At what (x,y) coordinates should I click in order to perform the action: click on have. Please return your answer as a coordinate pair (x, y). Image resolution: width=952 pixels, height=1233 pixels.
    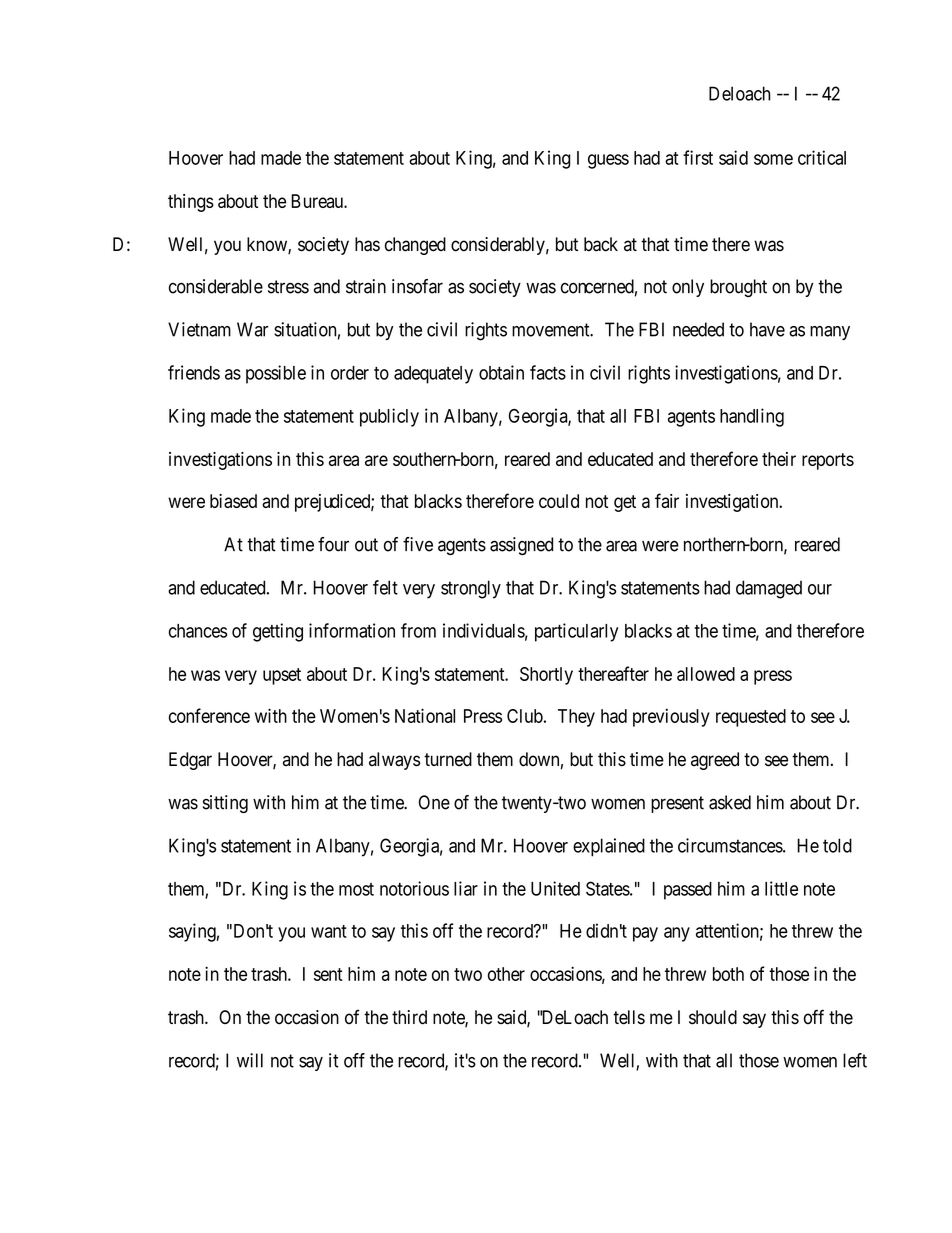
    Looking at the image, I should click on (767, 329).
